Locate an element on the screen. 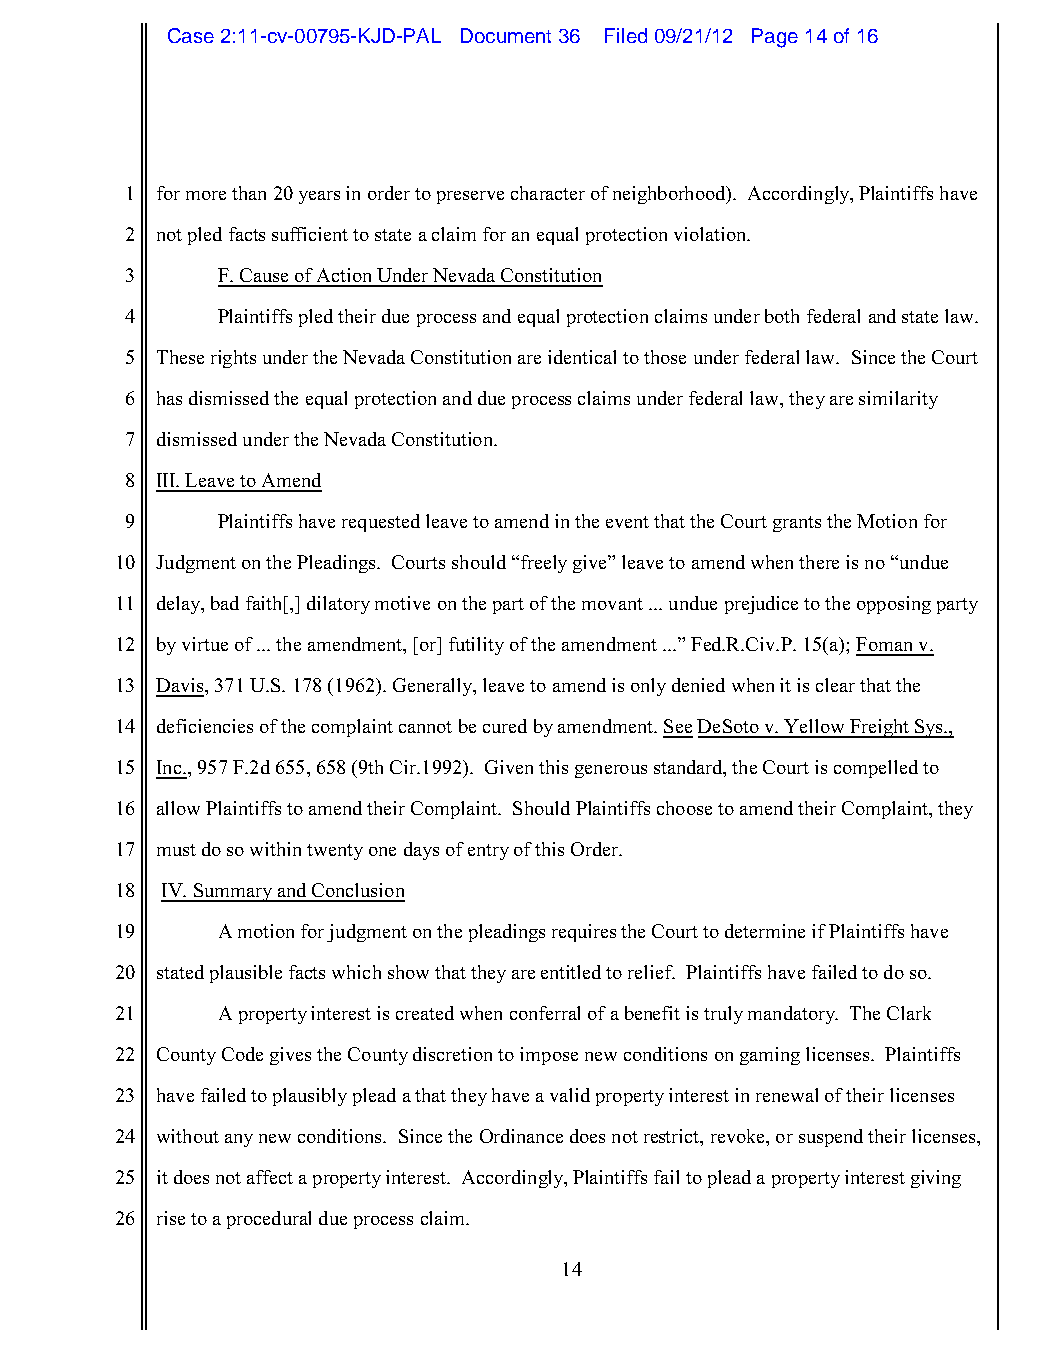  suspend is located at coordinates (831, 1138).
